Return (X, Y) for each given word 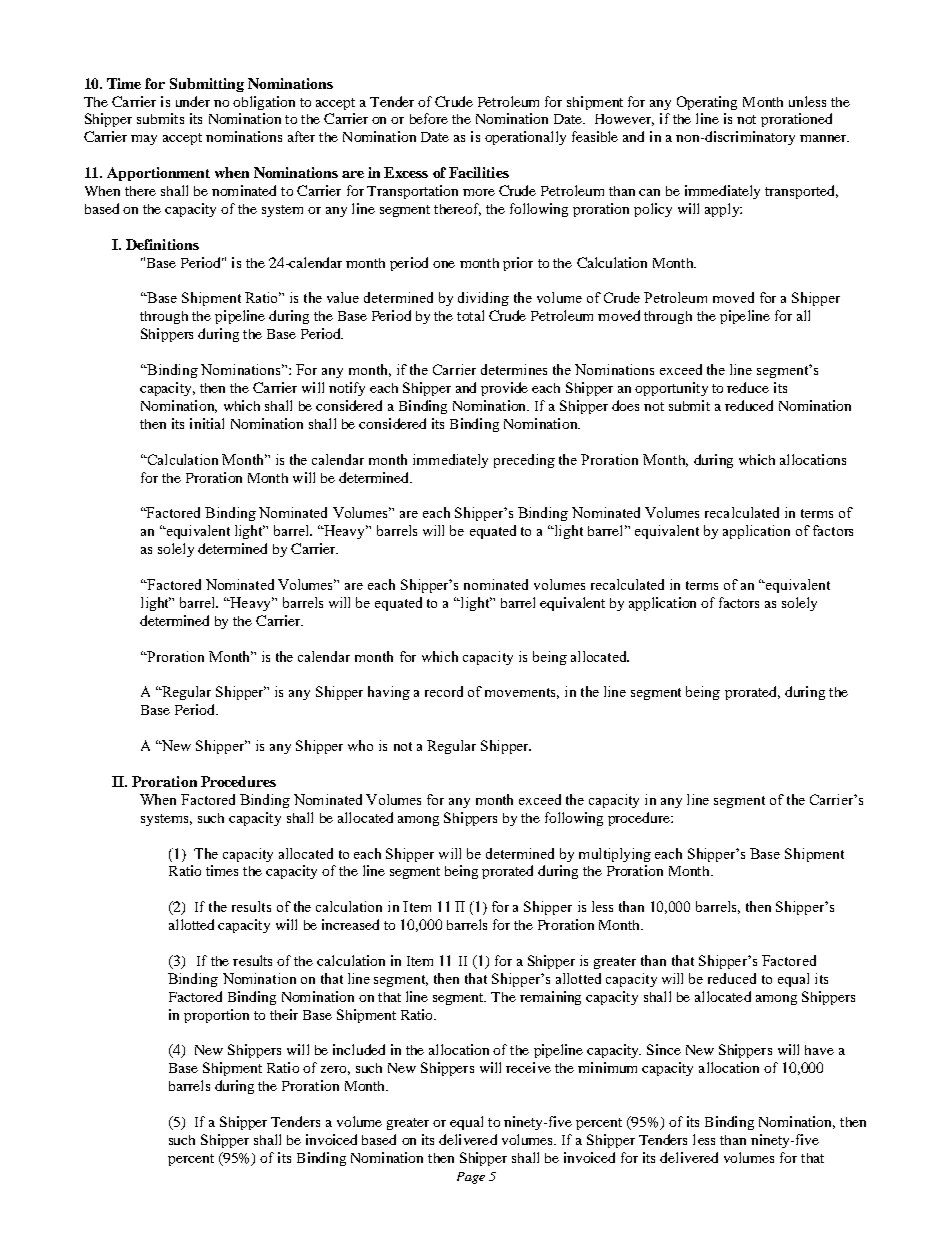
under (193, 101)
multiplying (615, 855)
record (444, 691)
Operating (707, 103)
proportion (216, 1016)
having (389, 693)
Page (471, 1178)
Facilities (479, 172)
